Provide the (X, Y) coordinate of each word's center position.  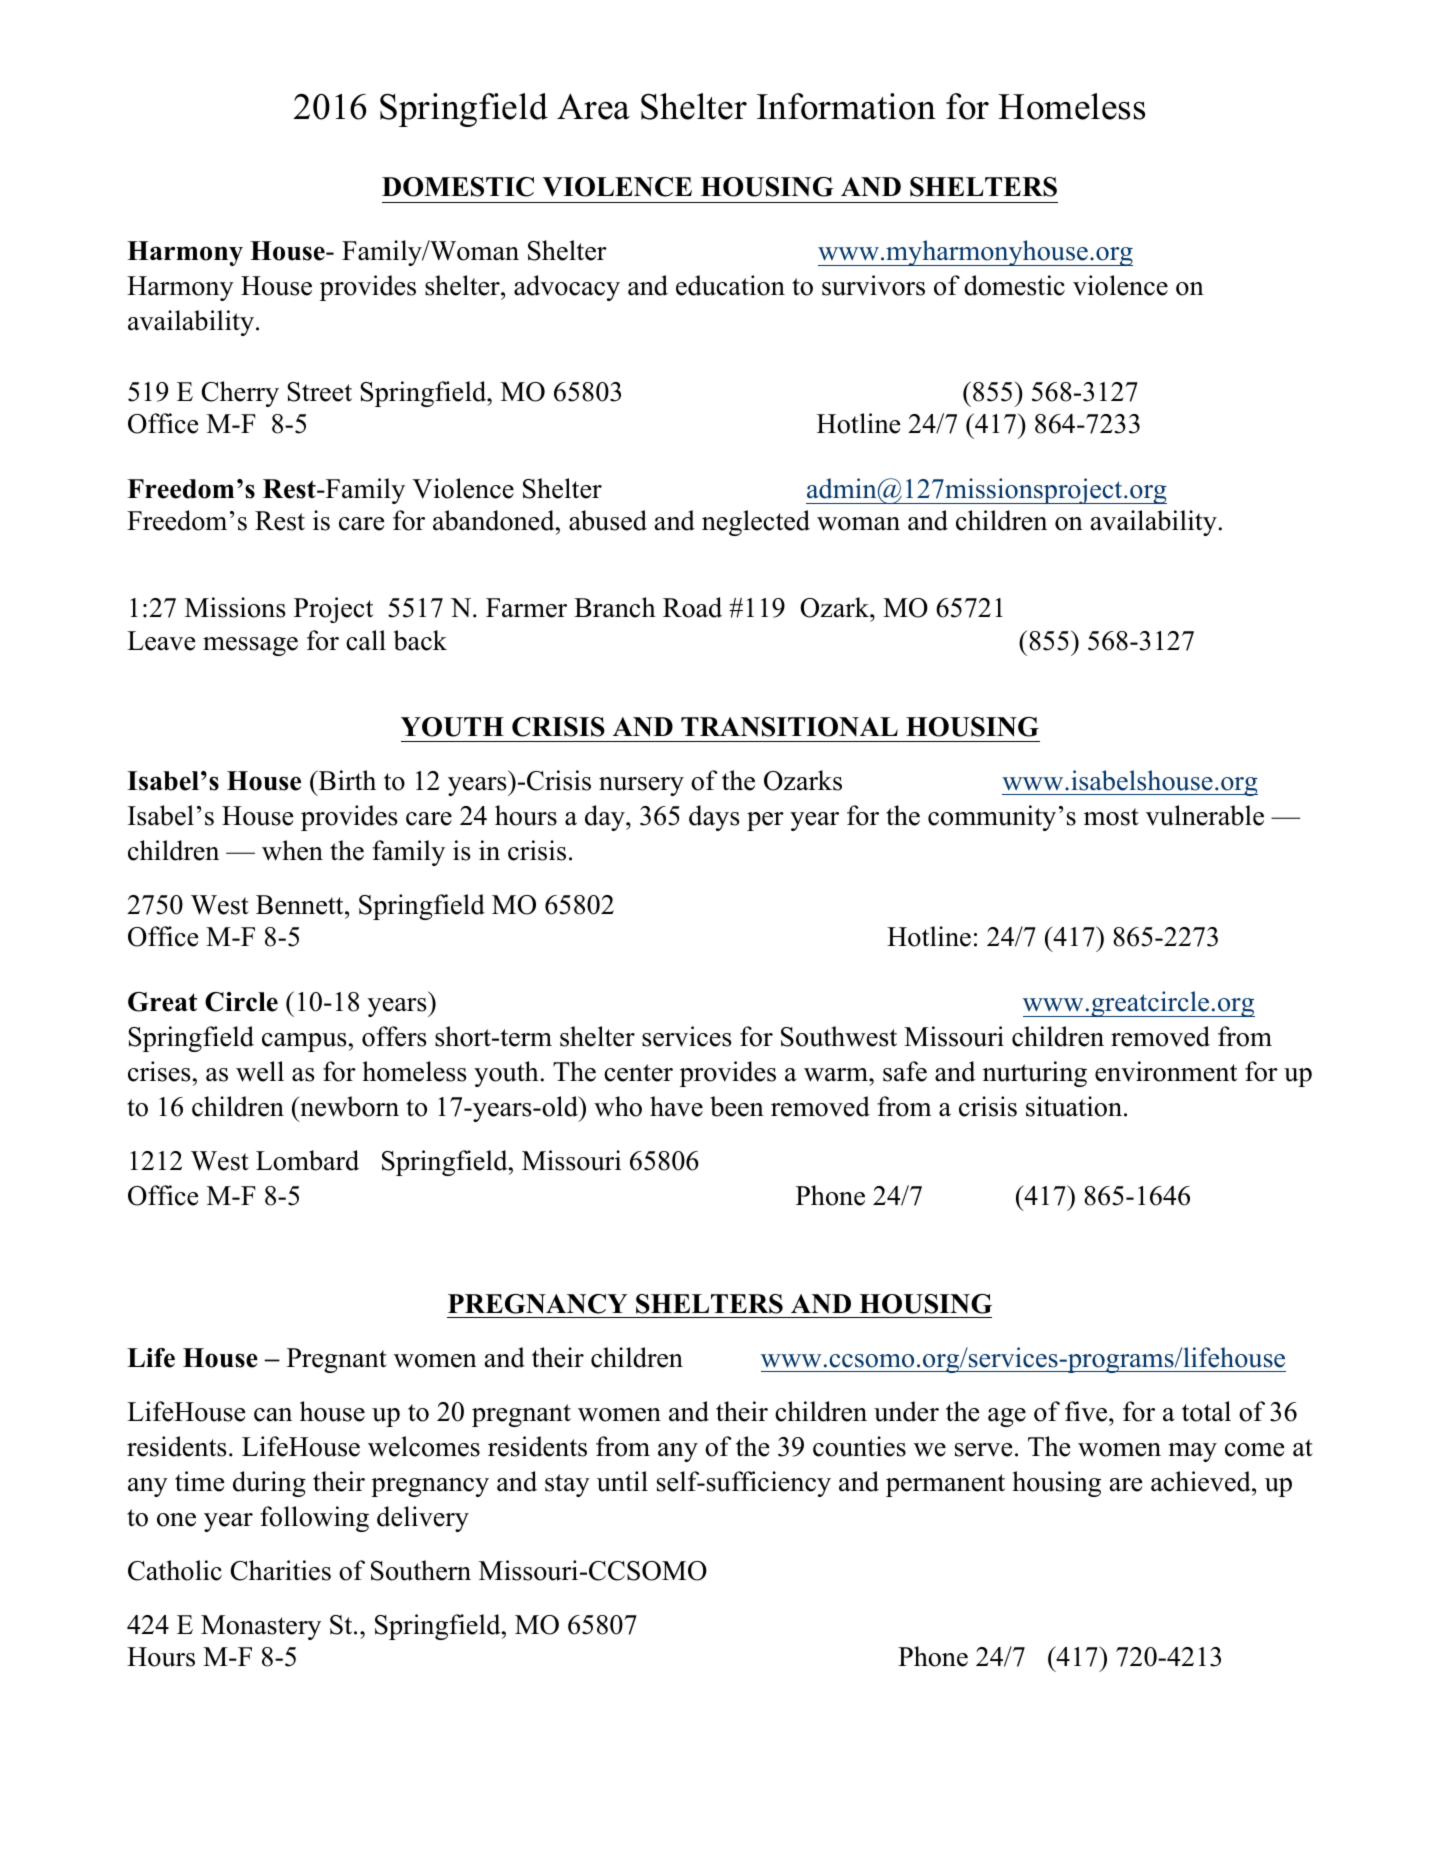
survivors (873, 285)
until (622, 1481)
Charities (280, 1570)
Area (593, 107)
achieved (1202, 1481)
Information (846, 106)
